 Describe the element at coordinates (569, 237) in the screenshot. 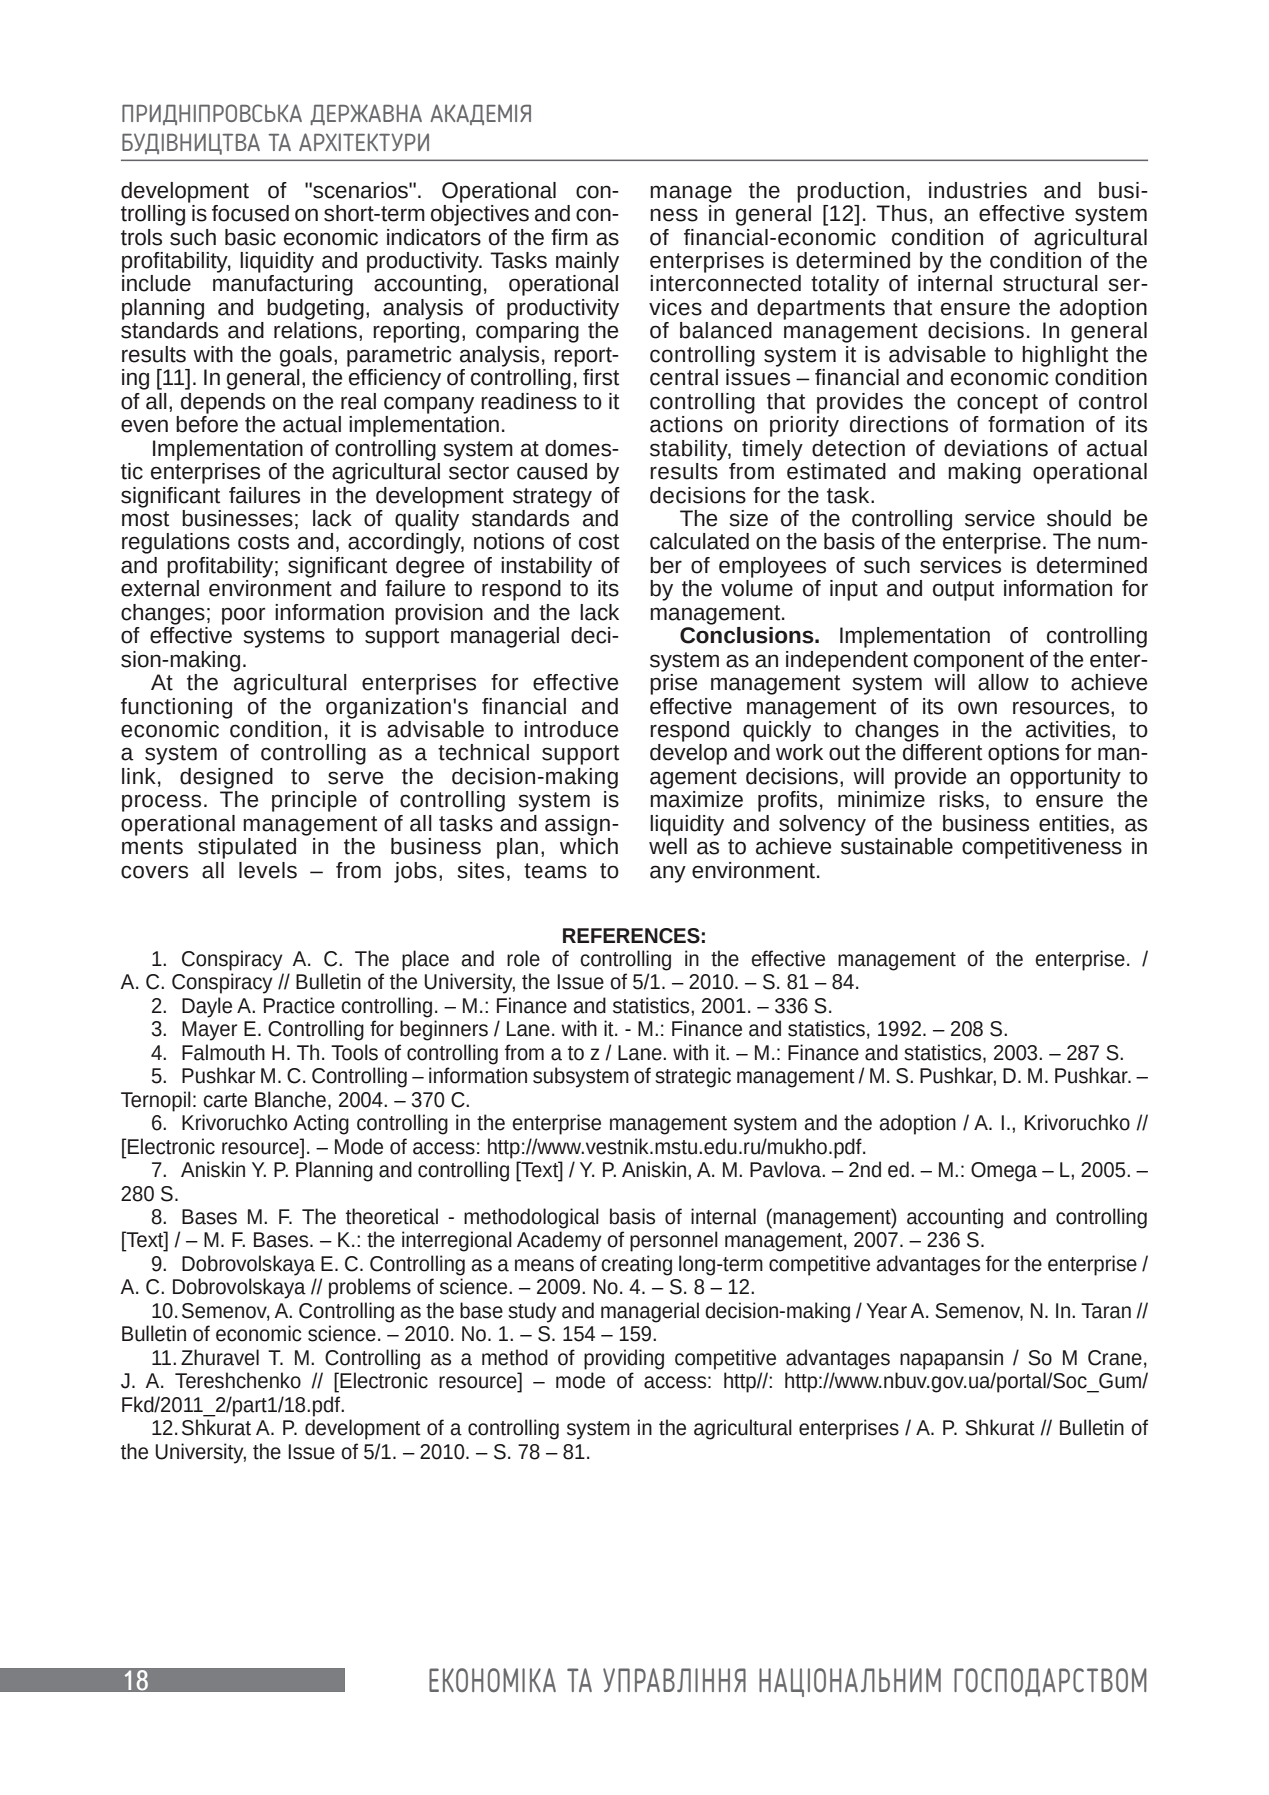

I see `firm` at that location.
